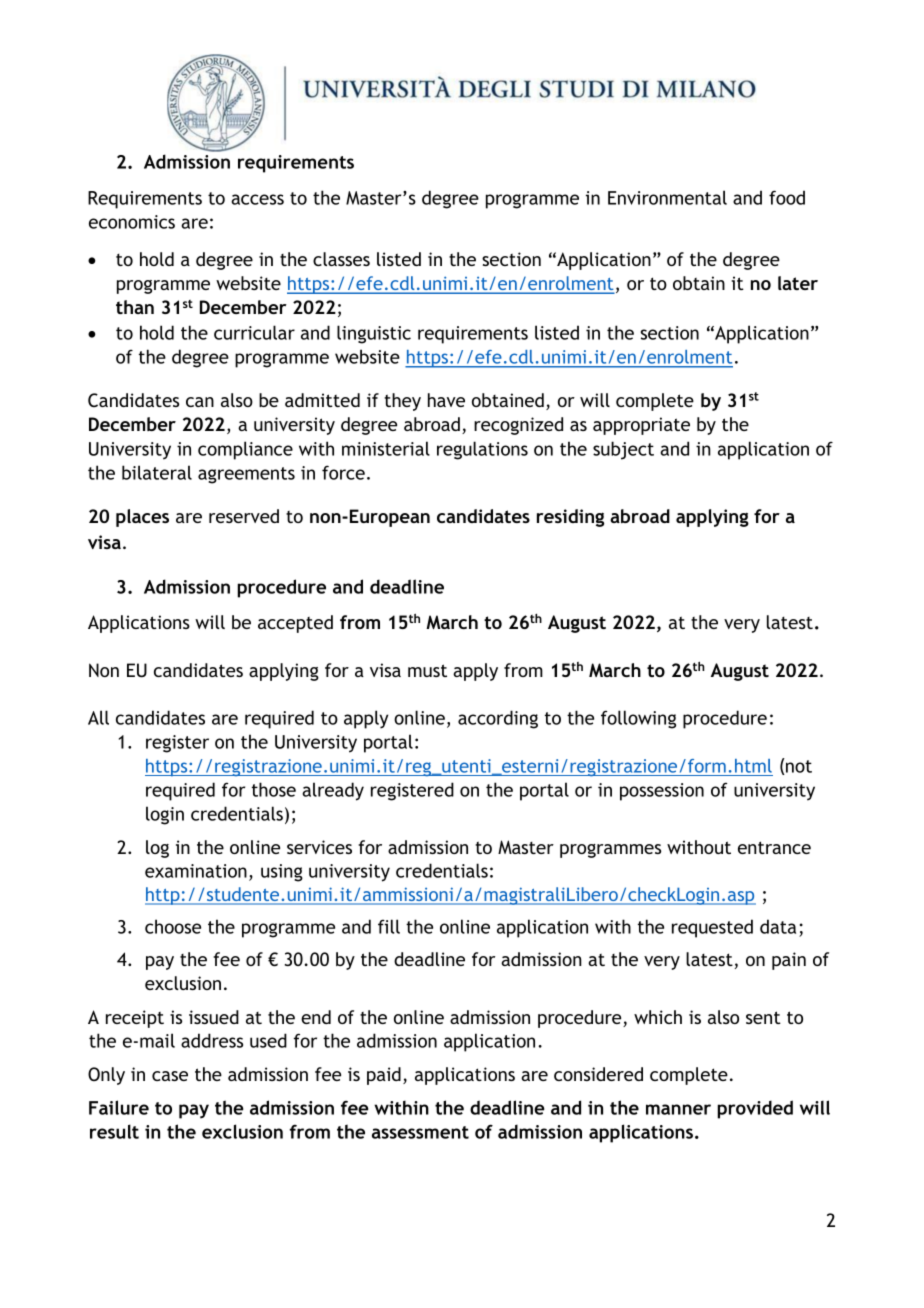 This screenshot has width=924, height=1308. What do you see at coordinates (638, 719) in the screenshot?
I see `following` at bounding box center [638, 719].
